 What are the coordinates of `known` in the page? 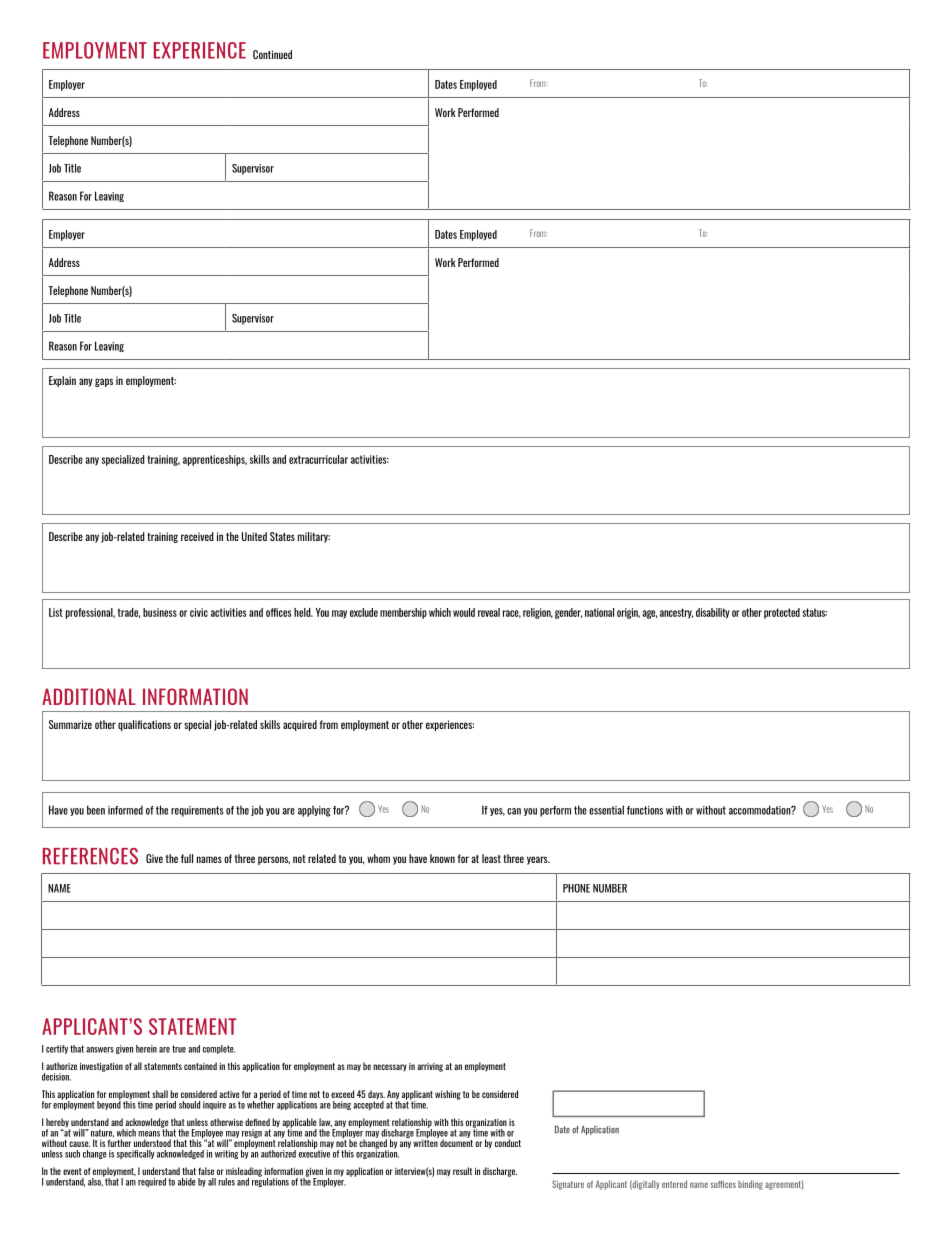 It's located at (442, 858).
